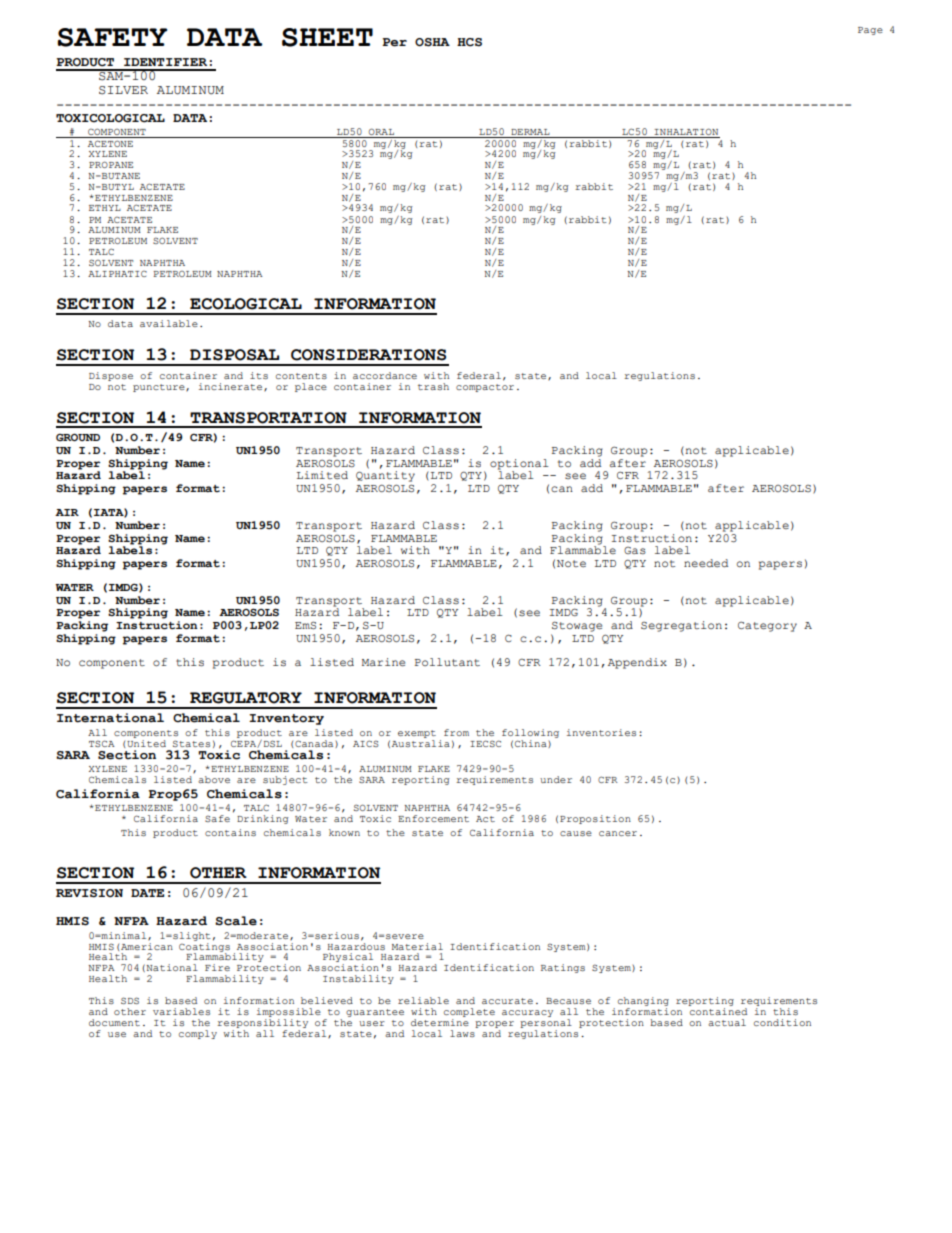 The width and height of the document is (952, 1233). I want to click on condition, so click(782, 1022).
